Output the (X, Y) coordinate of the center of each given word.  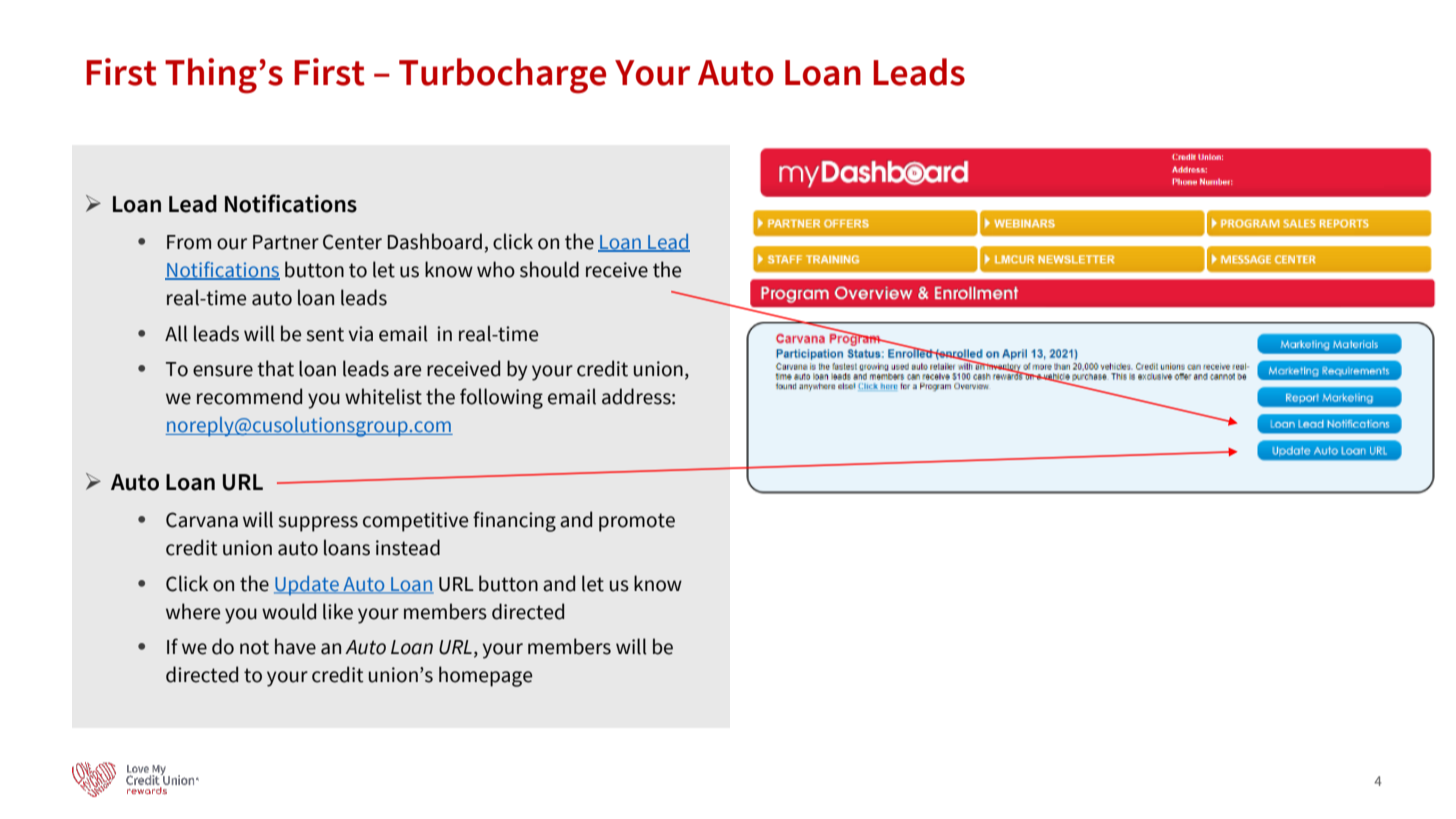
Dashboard (435, 241)
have (295, 646)
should (549, 269)
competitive (415, 522)
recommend (249, 396)
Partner (286, 242)
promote (637, 522)
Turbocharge (502, 76)
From (189, 242)
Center (352, 242)
